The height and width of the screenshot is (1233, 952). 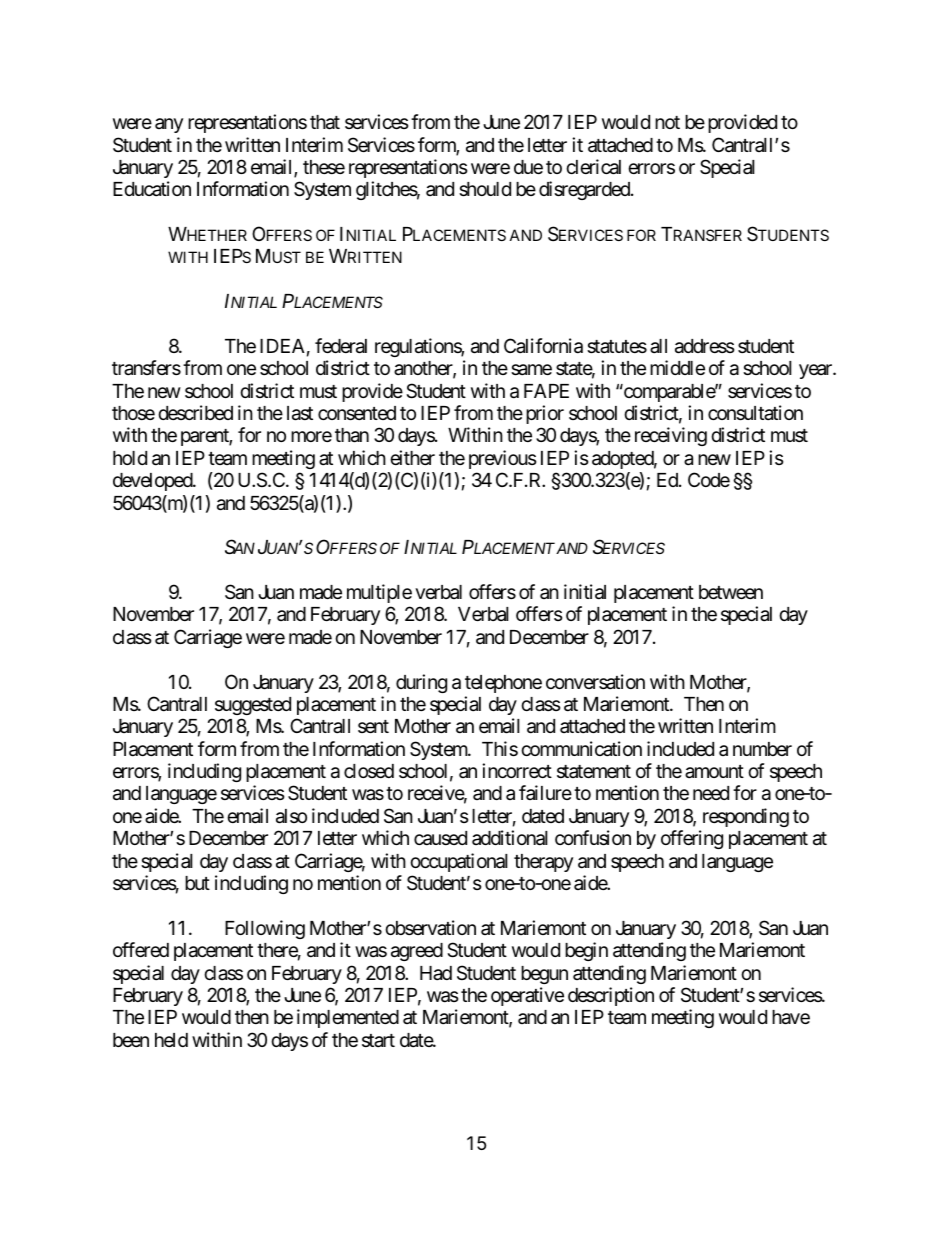 What do you see at coordinates (171, 1040) in the screenshot?
I see `held` at bounding box center [171, 1040].
